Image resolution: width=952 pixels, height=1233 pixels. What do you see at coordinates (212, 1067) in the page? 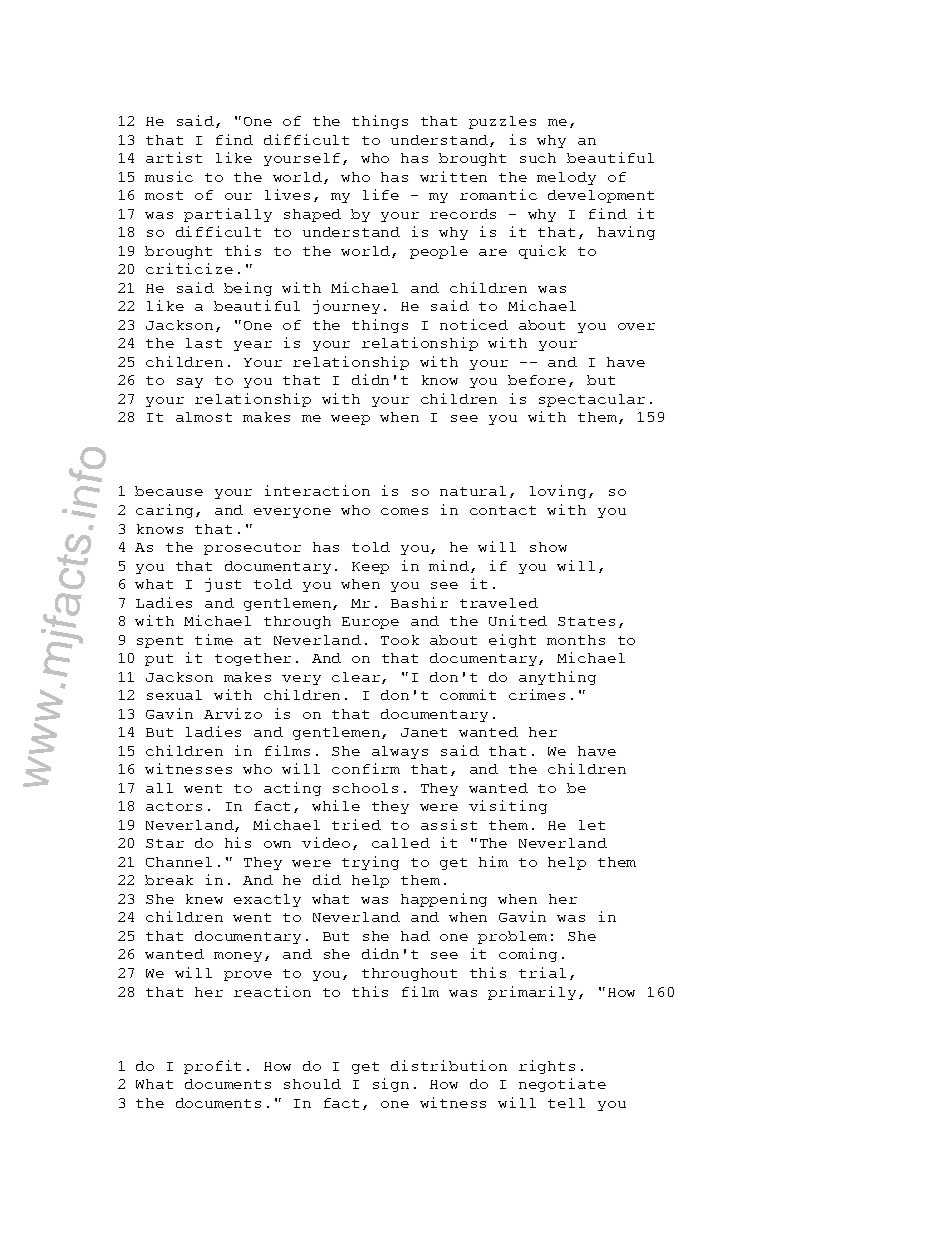
I see `profit` at bounding box center [212, 1067].
